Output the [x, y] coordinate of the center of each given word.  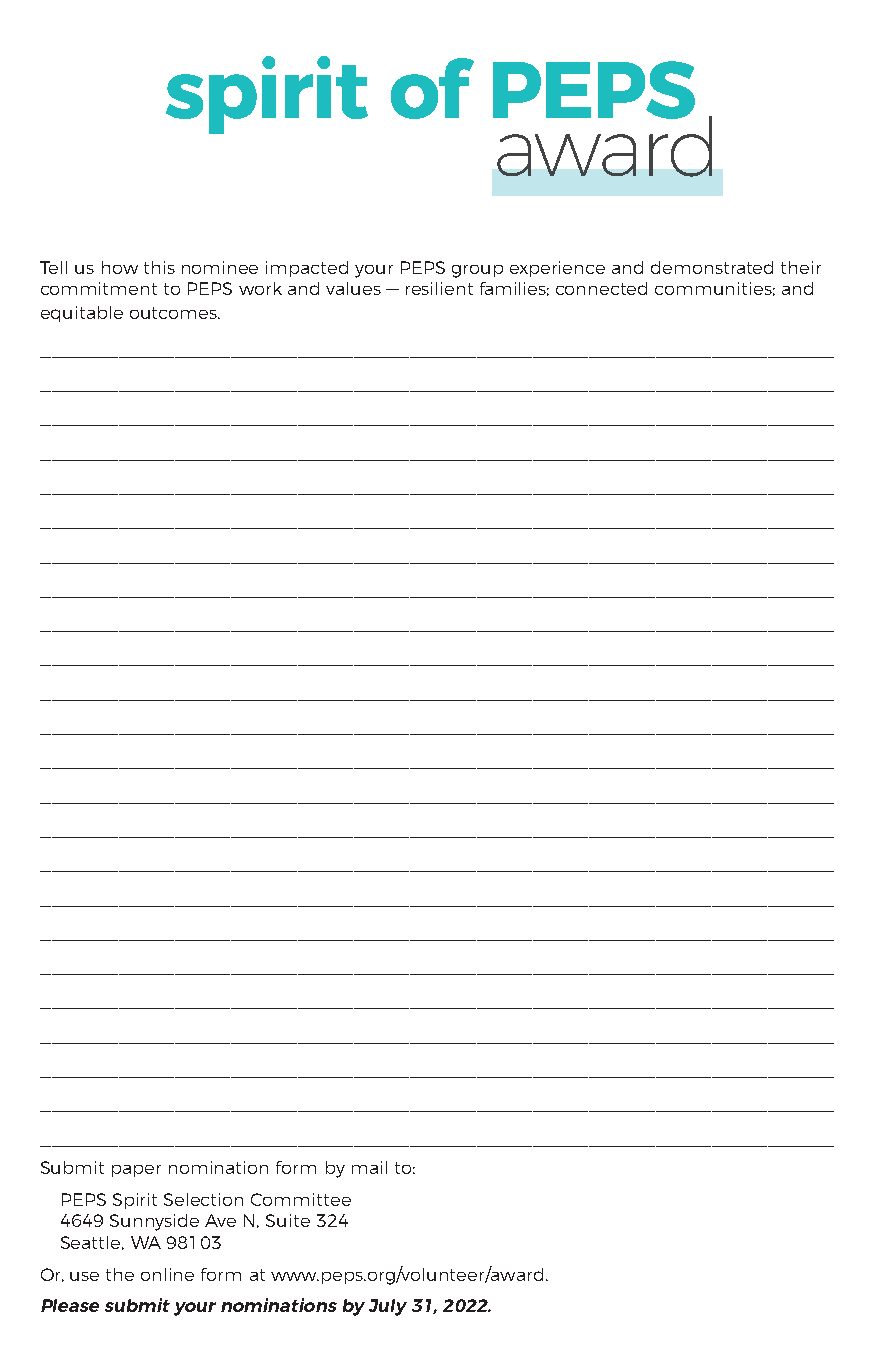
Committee [301, 1199]
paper [136, 1171]
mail [369, 1167]
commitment [99, 288]
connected [601, 288]
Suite [288, 1220]
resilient [439, 288]
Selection [203, 1199]
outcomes [174, 313]
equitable [82, 314]
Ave [220, 1220]
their [801, 267]
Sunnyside [154, 1222]
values [353, 288]
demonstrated [712, 267]
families [514, 289]
